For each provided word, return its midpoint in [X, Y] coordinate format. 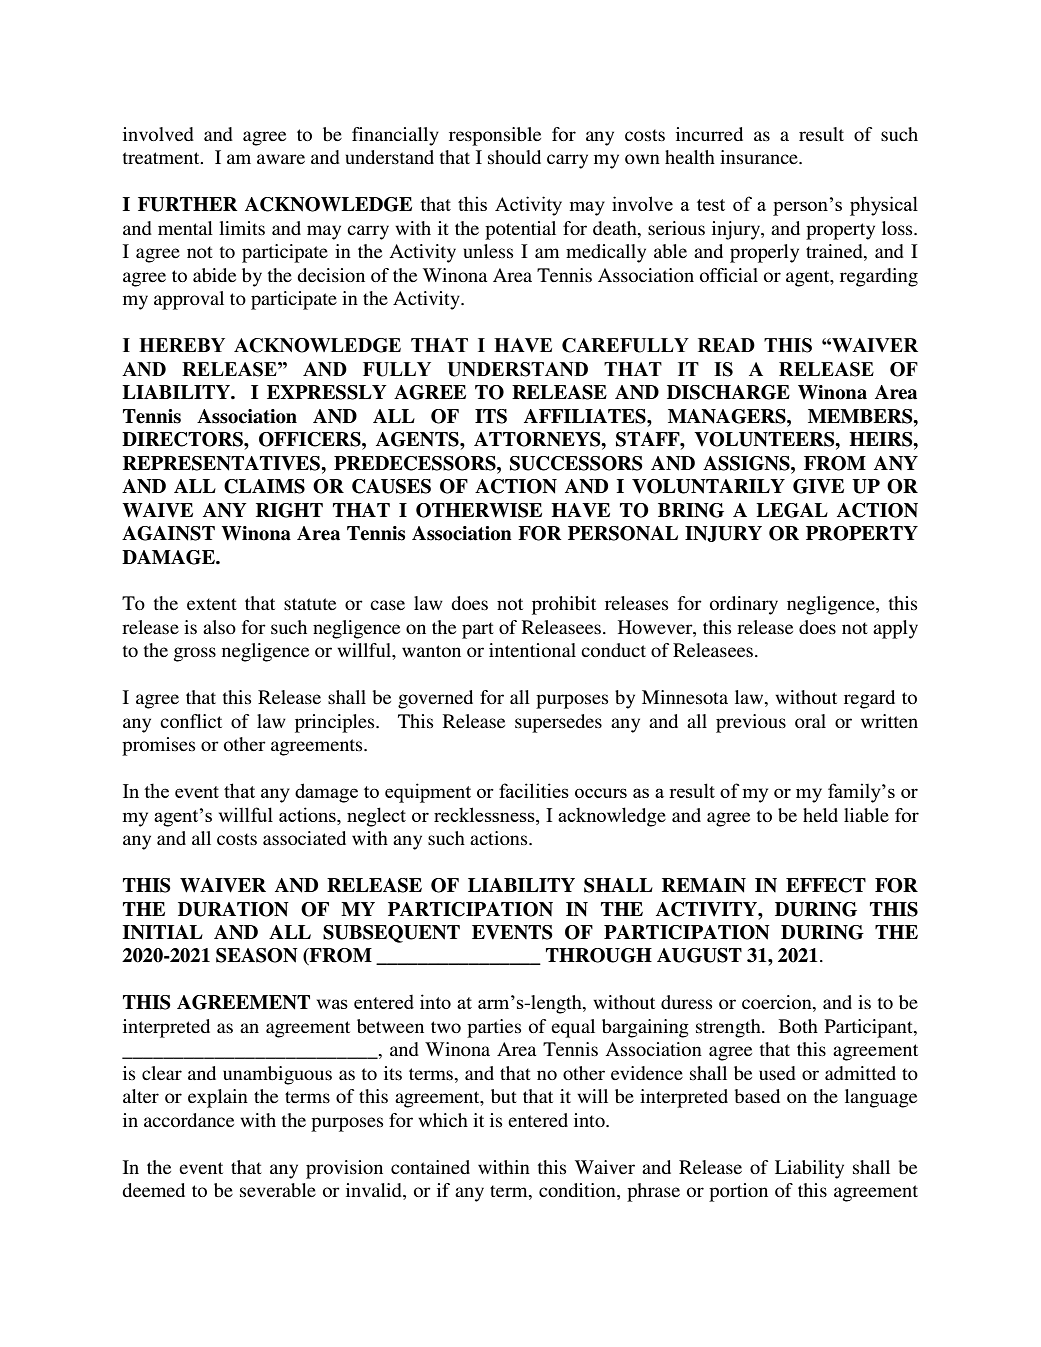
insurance [760, 157]
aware [281, 159]
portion [738, 1192]
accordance [189, 1120]
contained [430, 1167]
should [514, 157]
